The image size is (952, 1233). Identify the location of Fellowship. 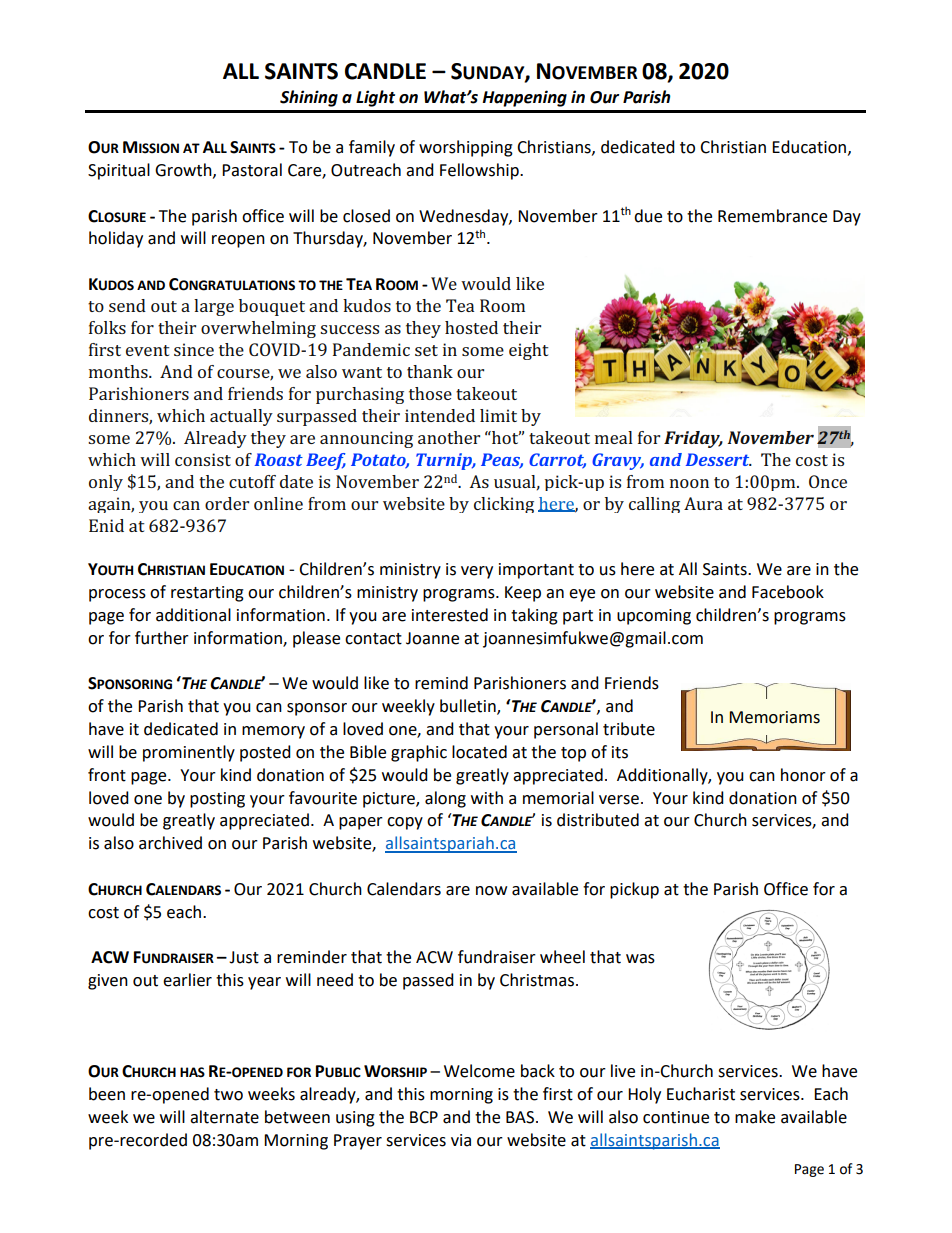
(480, 171).
